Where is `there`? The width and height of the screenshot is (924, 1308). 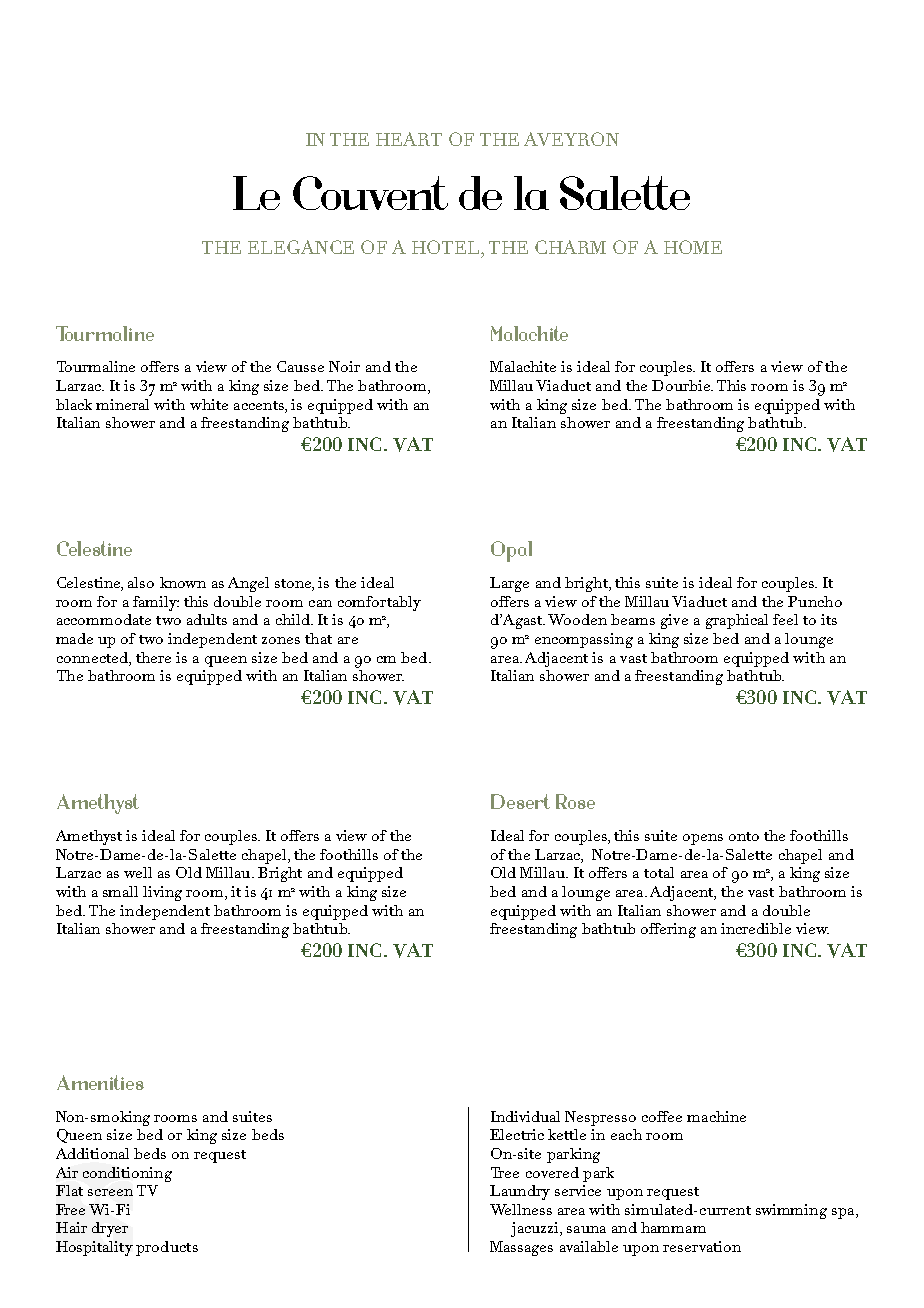
there is located at coordinates (153, 657).
